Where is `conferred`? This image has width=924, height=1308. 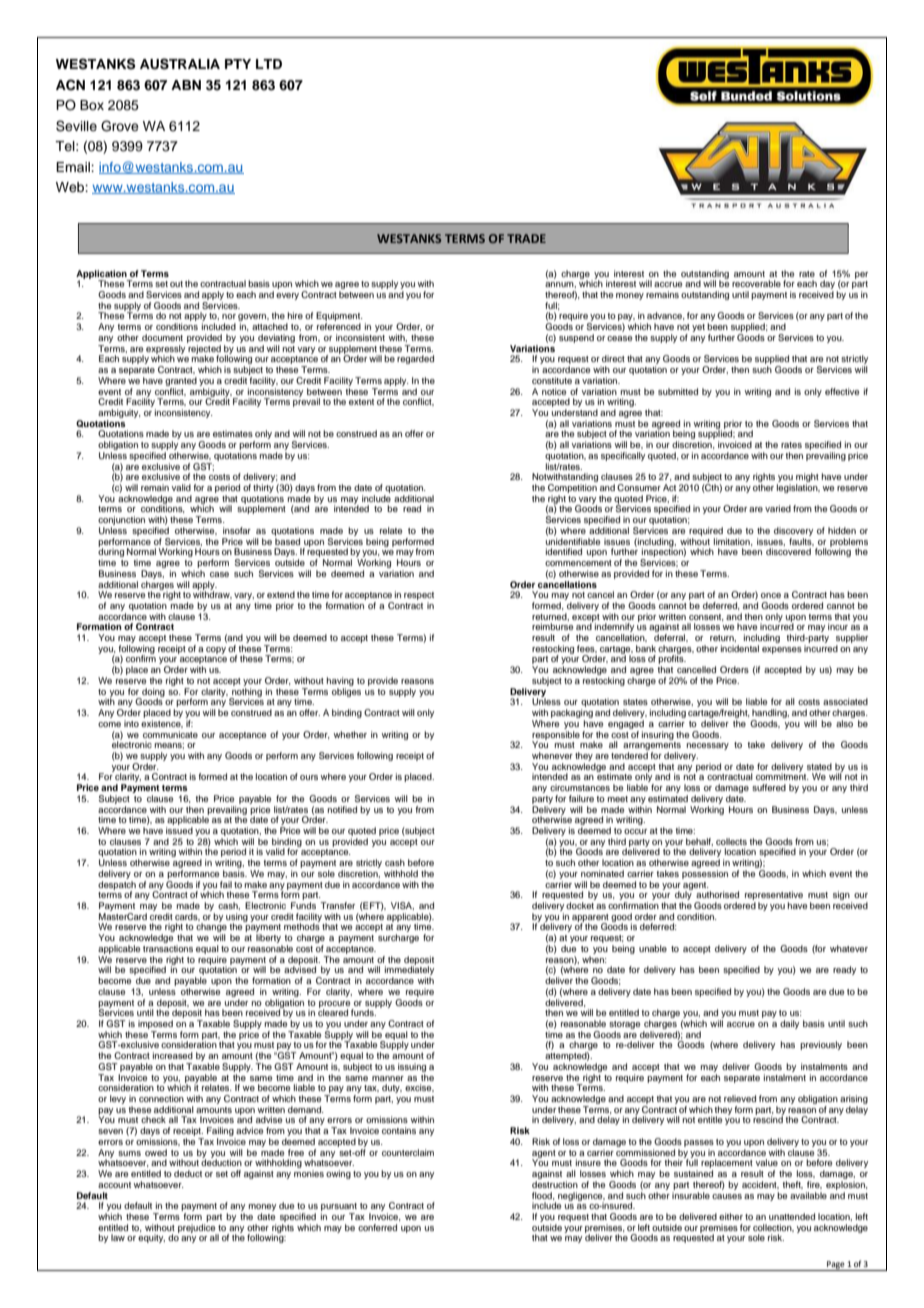
conferred is located at coordinates (377, 1227).
